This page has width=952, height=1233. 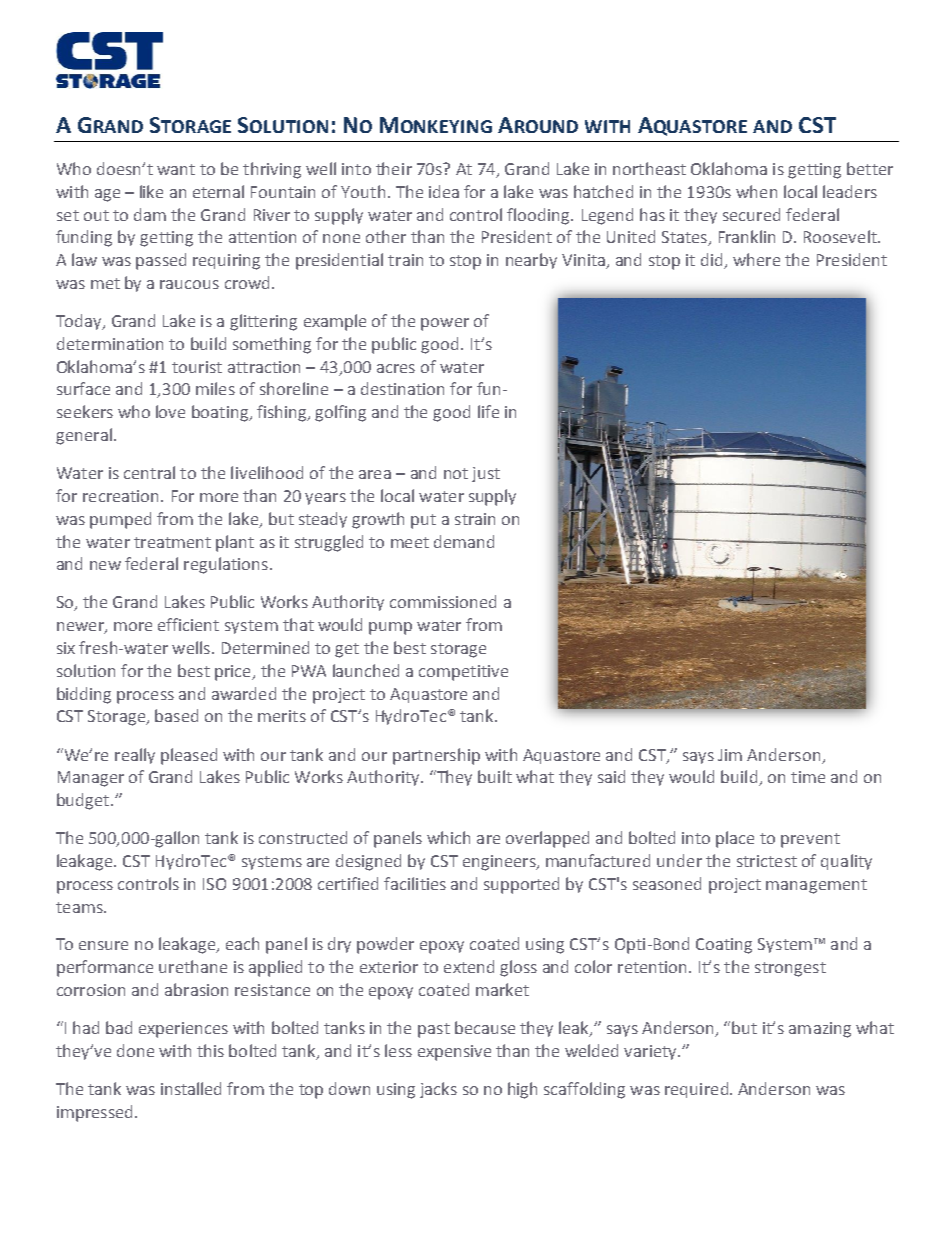 What do you see at coordinates (456, 473) in the page?
I see `not` at bounding box center [456, 473].
